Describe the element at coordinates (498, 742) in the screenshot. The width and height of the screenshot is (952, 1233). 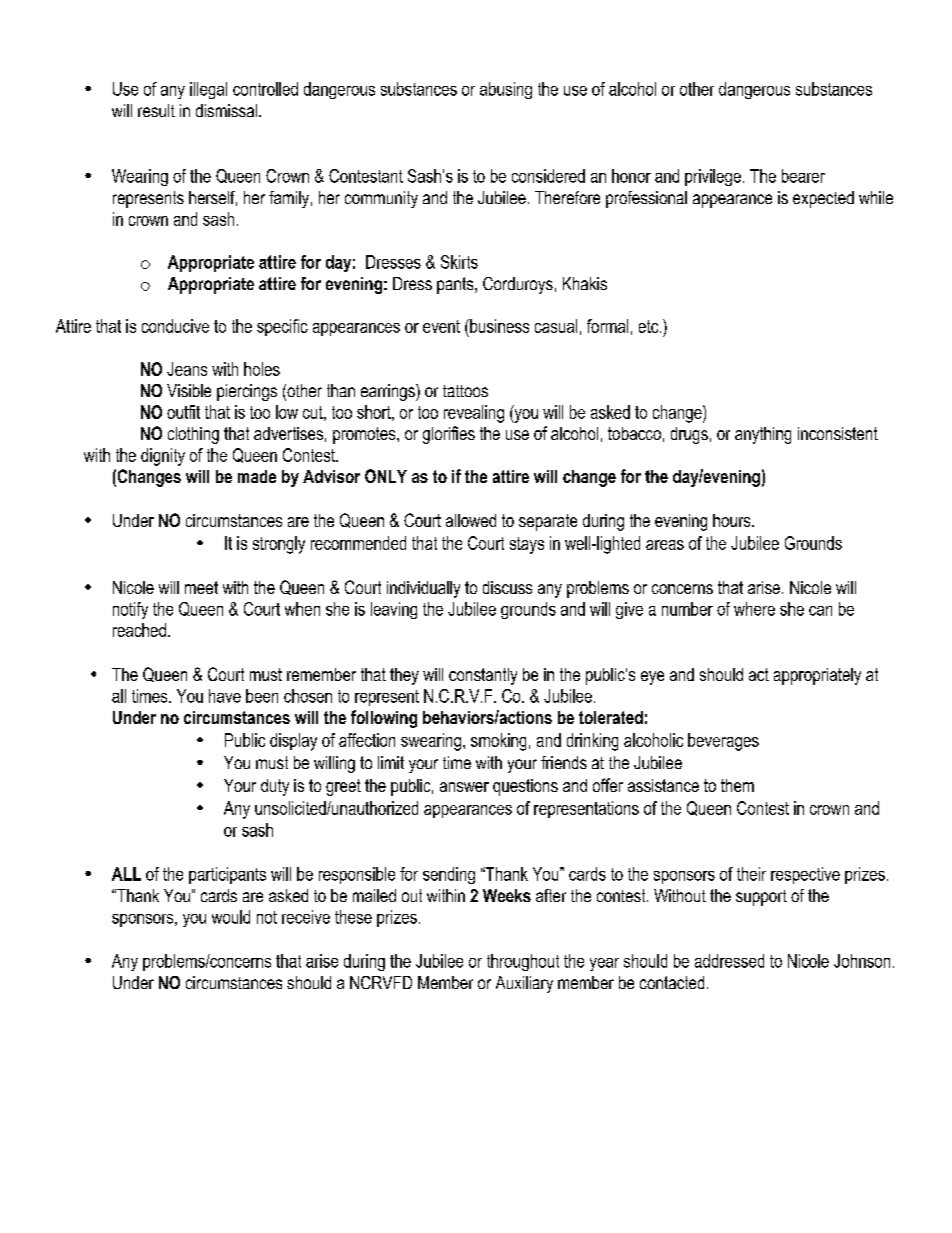
I see `smoking` at that location.
